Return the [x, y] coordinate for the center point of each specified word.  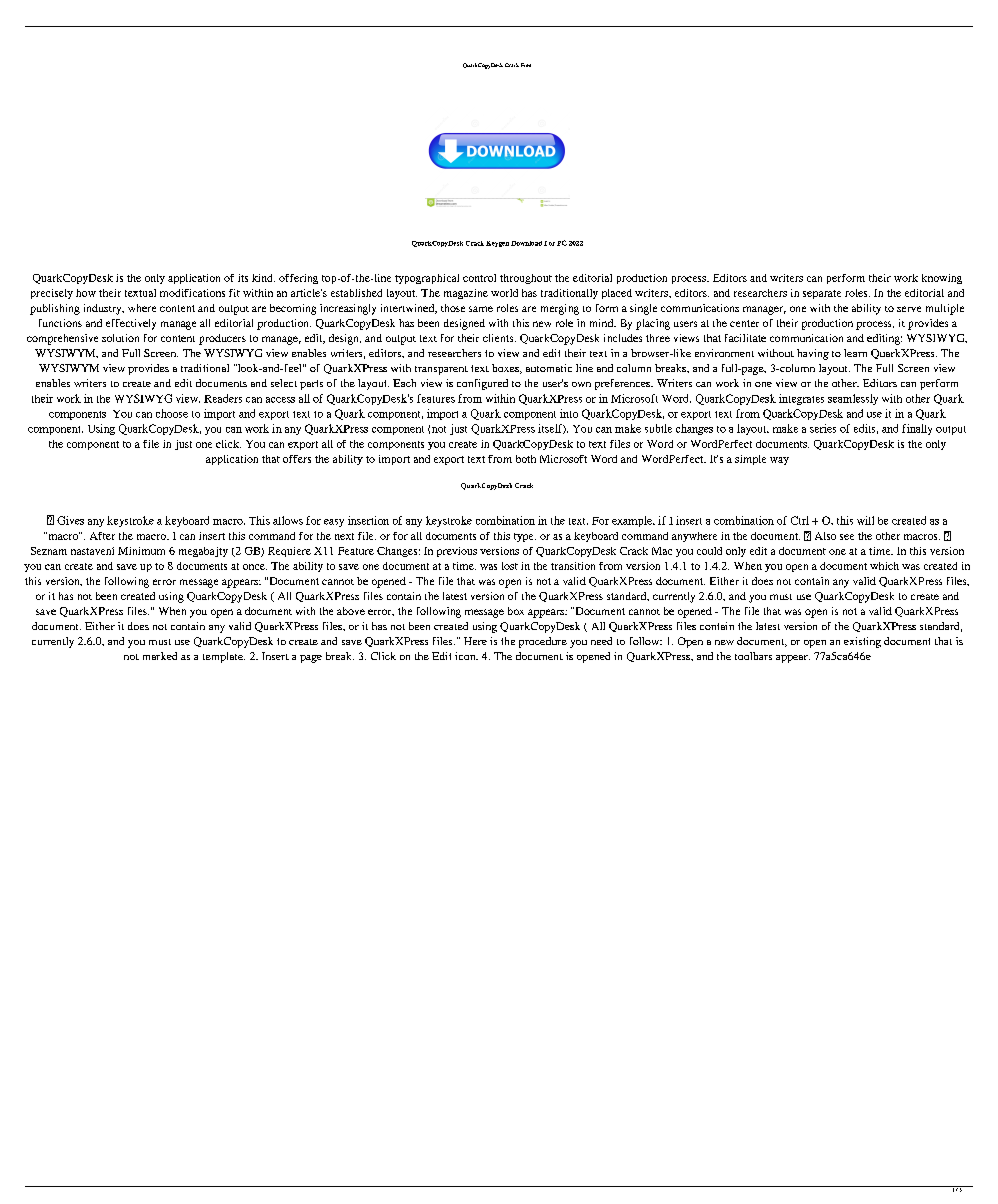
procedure [543, 642]
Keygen [497, 244]
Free [526, 65]
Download [526, 243]
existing [862, 642]
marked [160, 656]
